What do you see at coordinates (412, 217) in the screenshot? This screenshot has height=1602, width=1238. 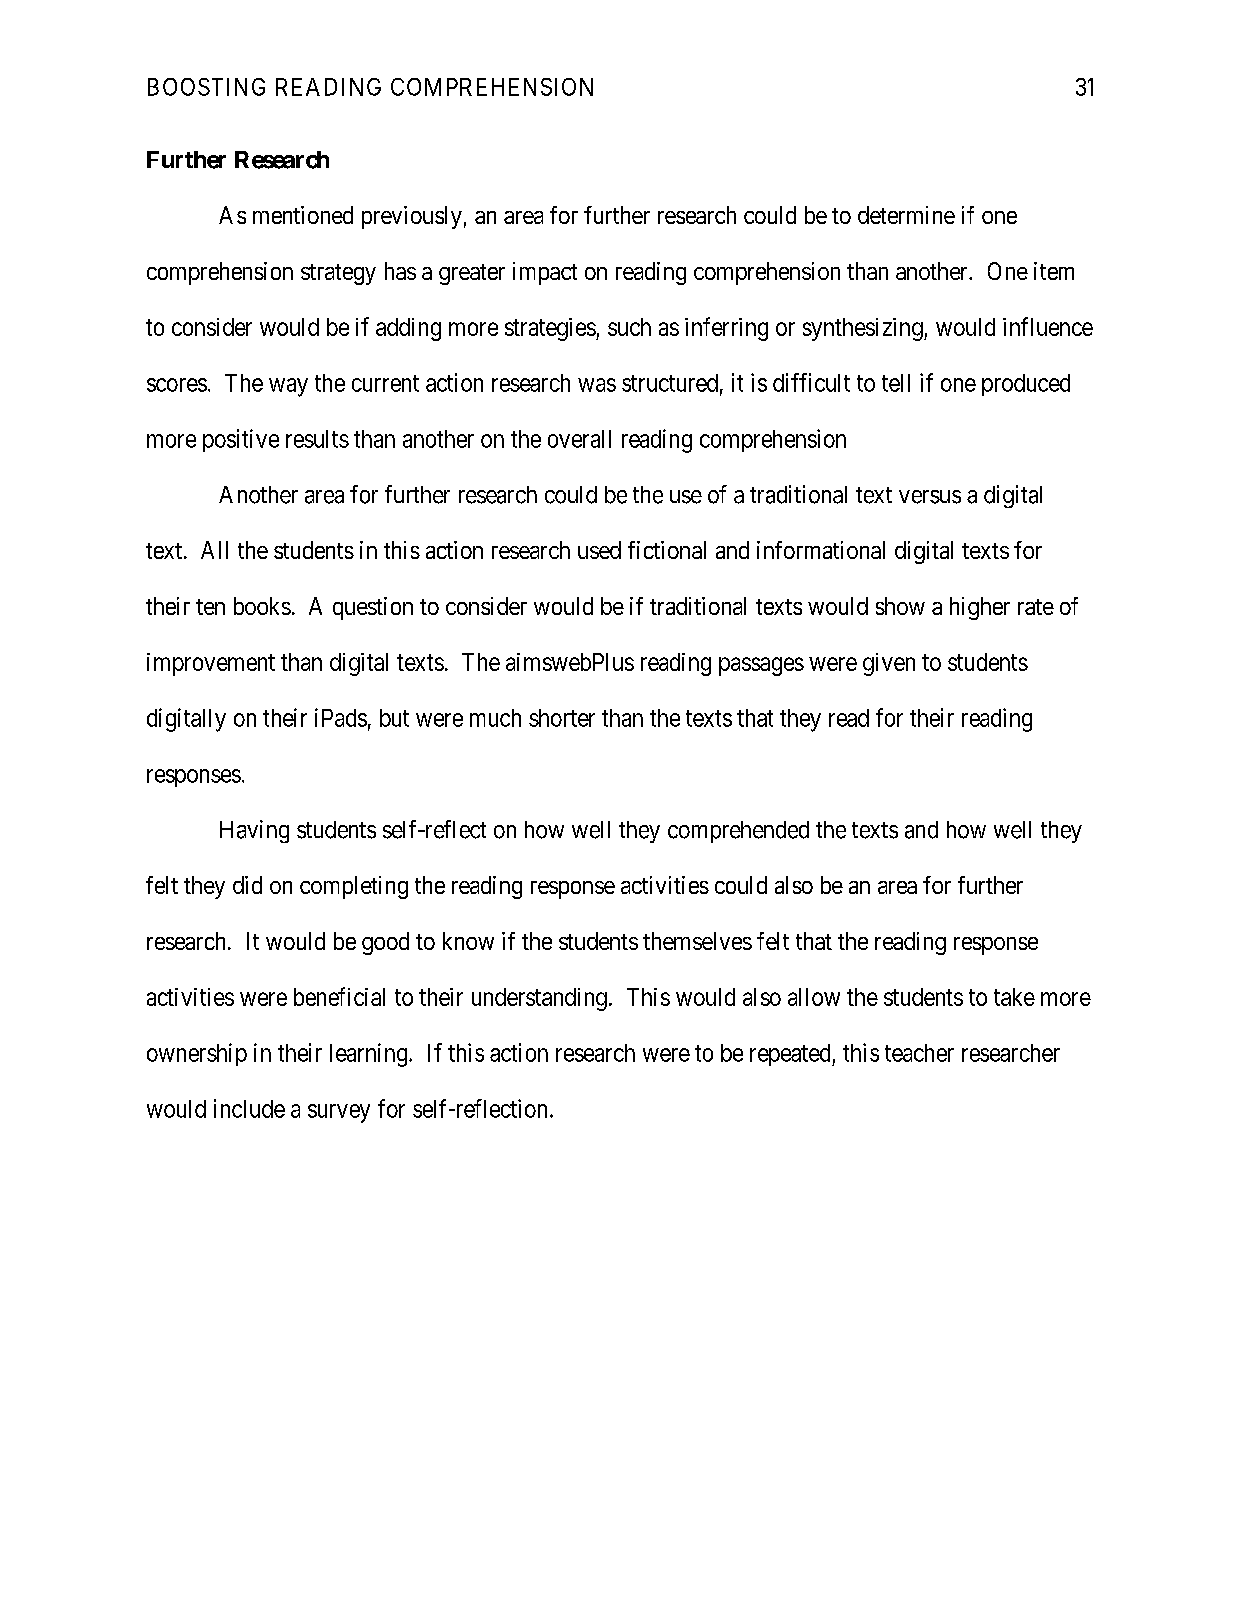 I see `previously` at bounding box center [412, 217].
